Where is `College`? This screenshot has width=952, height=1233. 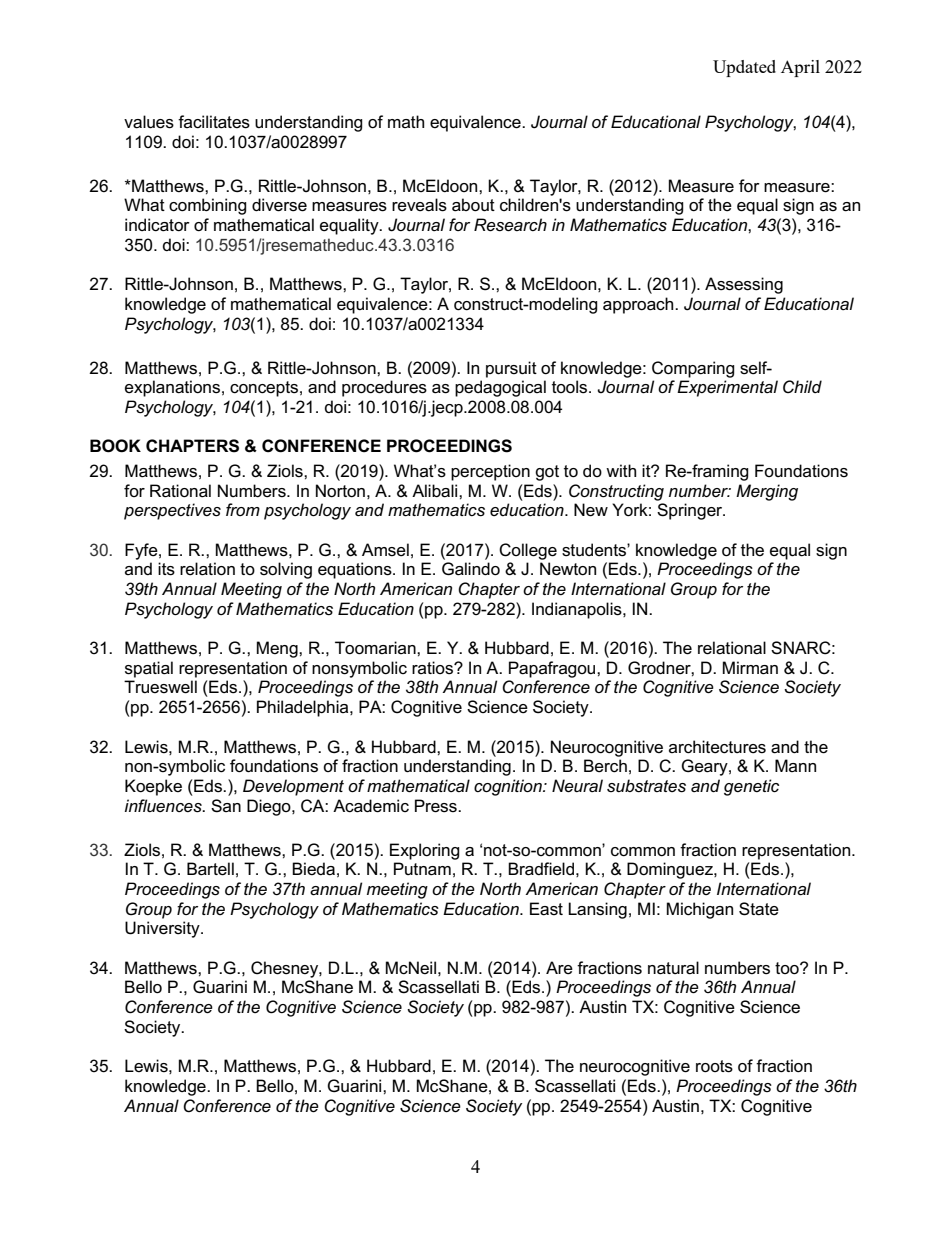
College is located at coordinates (528, 551).
